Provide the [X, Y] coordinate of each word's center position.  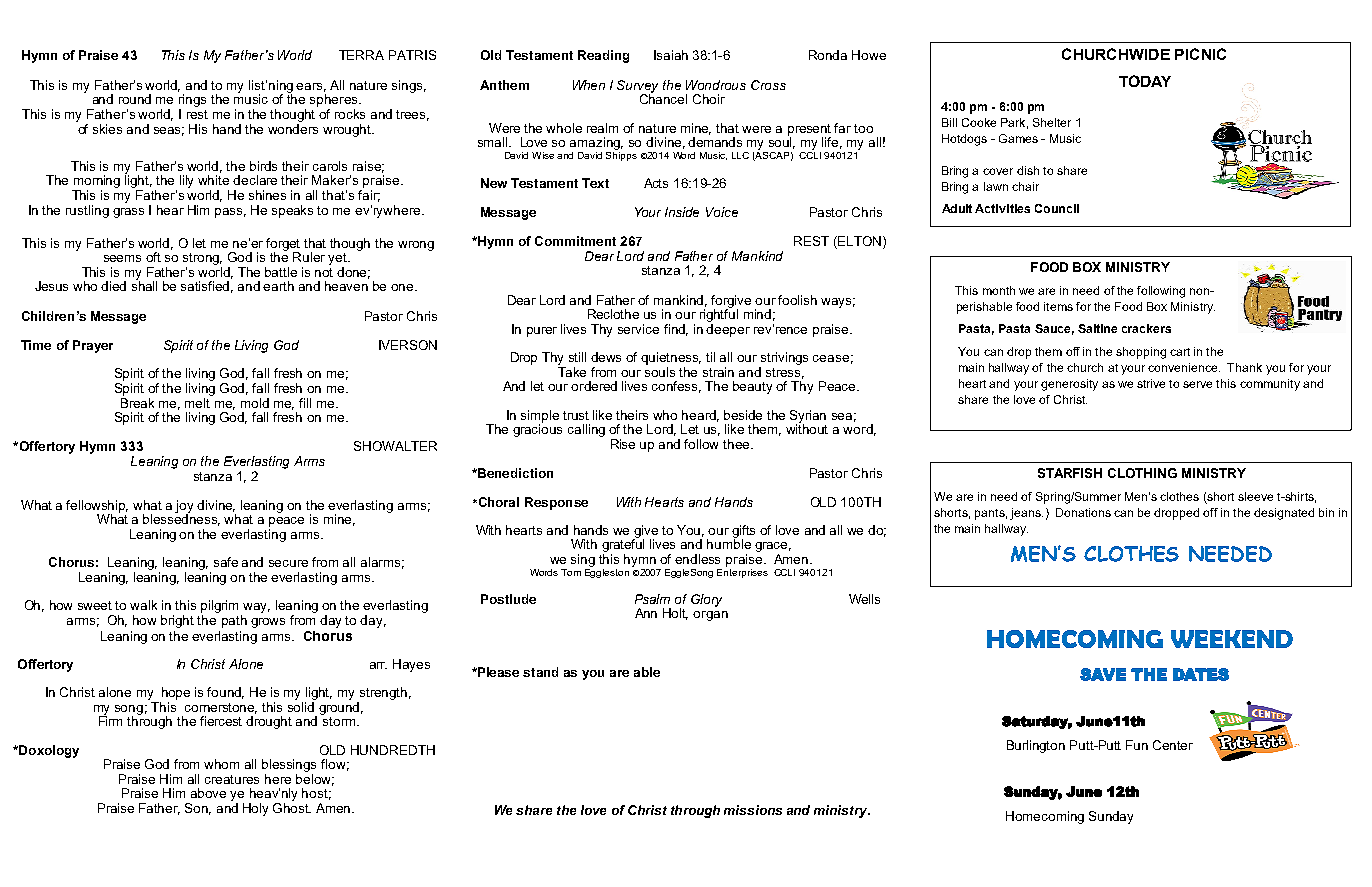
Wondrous [716, 85]
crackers [1146, 328]
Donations [1083, 512]
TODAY [1145, 81]
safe [226, 562]
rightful [719, 316]
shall [144, 285]
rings [192, 102]
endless [697, 559]
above [208, 793]
